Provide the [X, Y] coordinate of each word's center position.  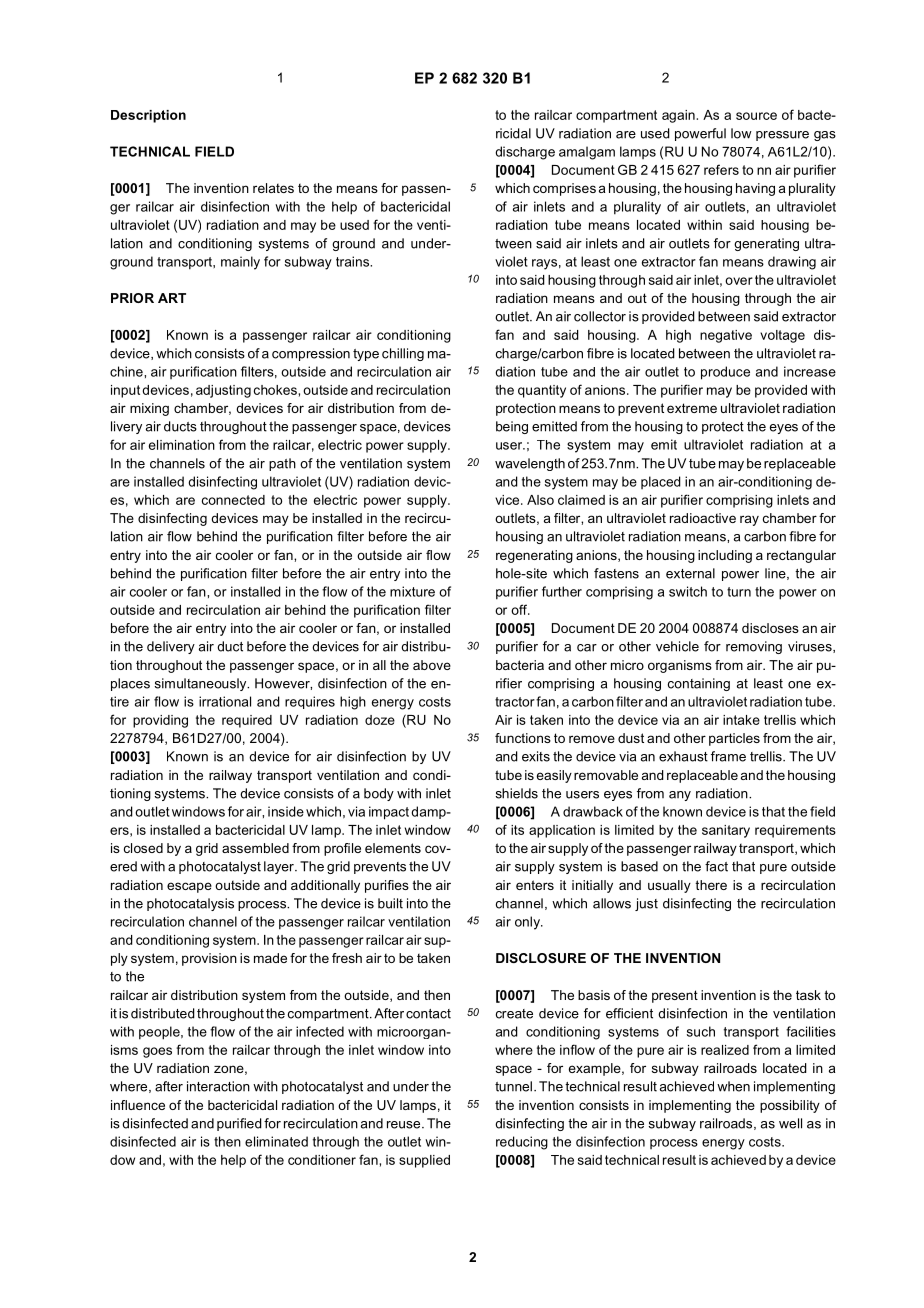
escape [189, 887]
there [711, 885]
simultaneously [201, 684]
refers [721, 169]
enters [535, 885]
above [432, 665]
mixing [149, 409]
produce [725, 373]
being [512, 427]
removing [754, 647]
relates [273, 188]
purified [239, 1124]
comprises [564, 189]
